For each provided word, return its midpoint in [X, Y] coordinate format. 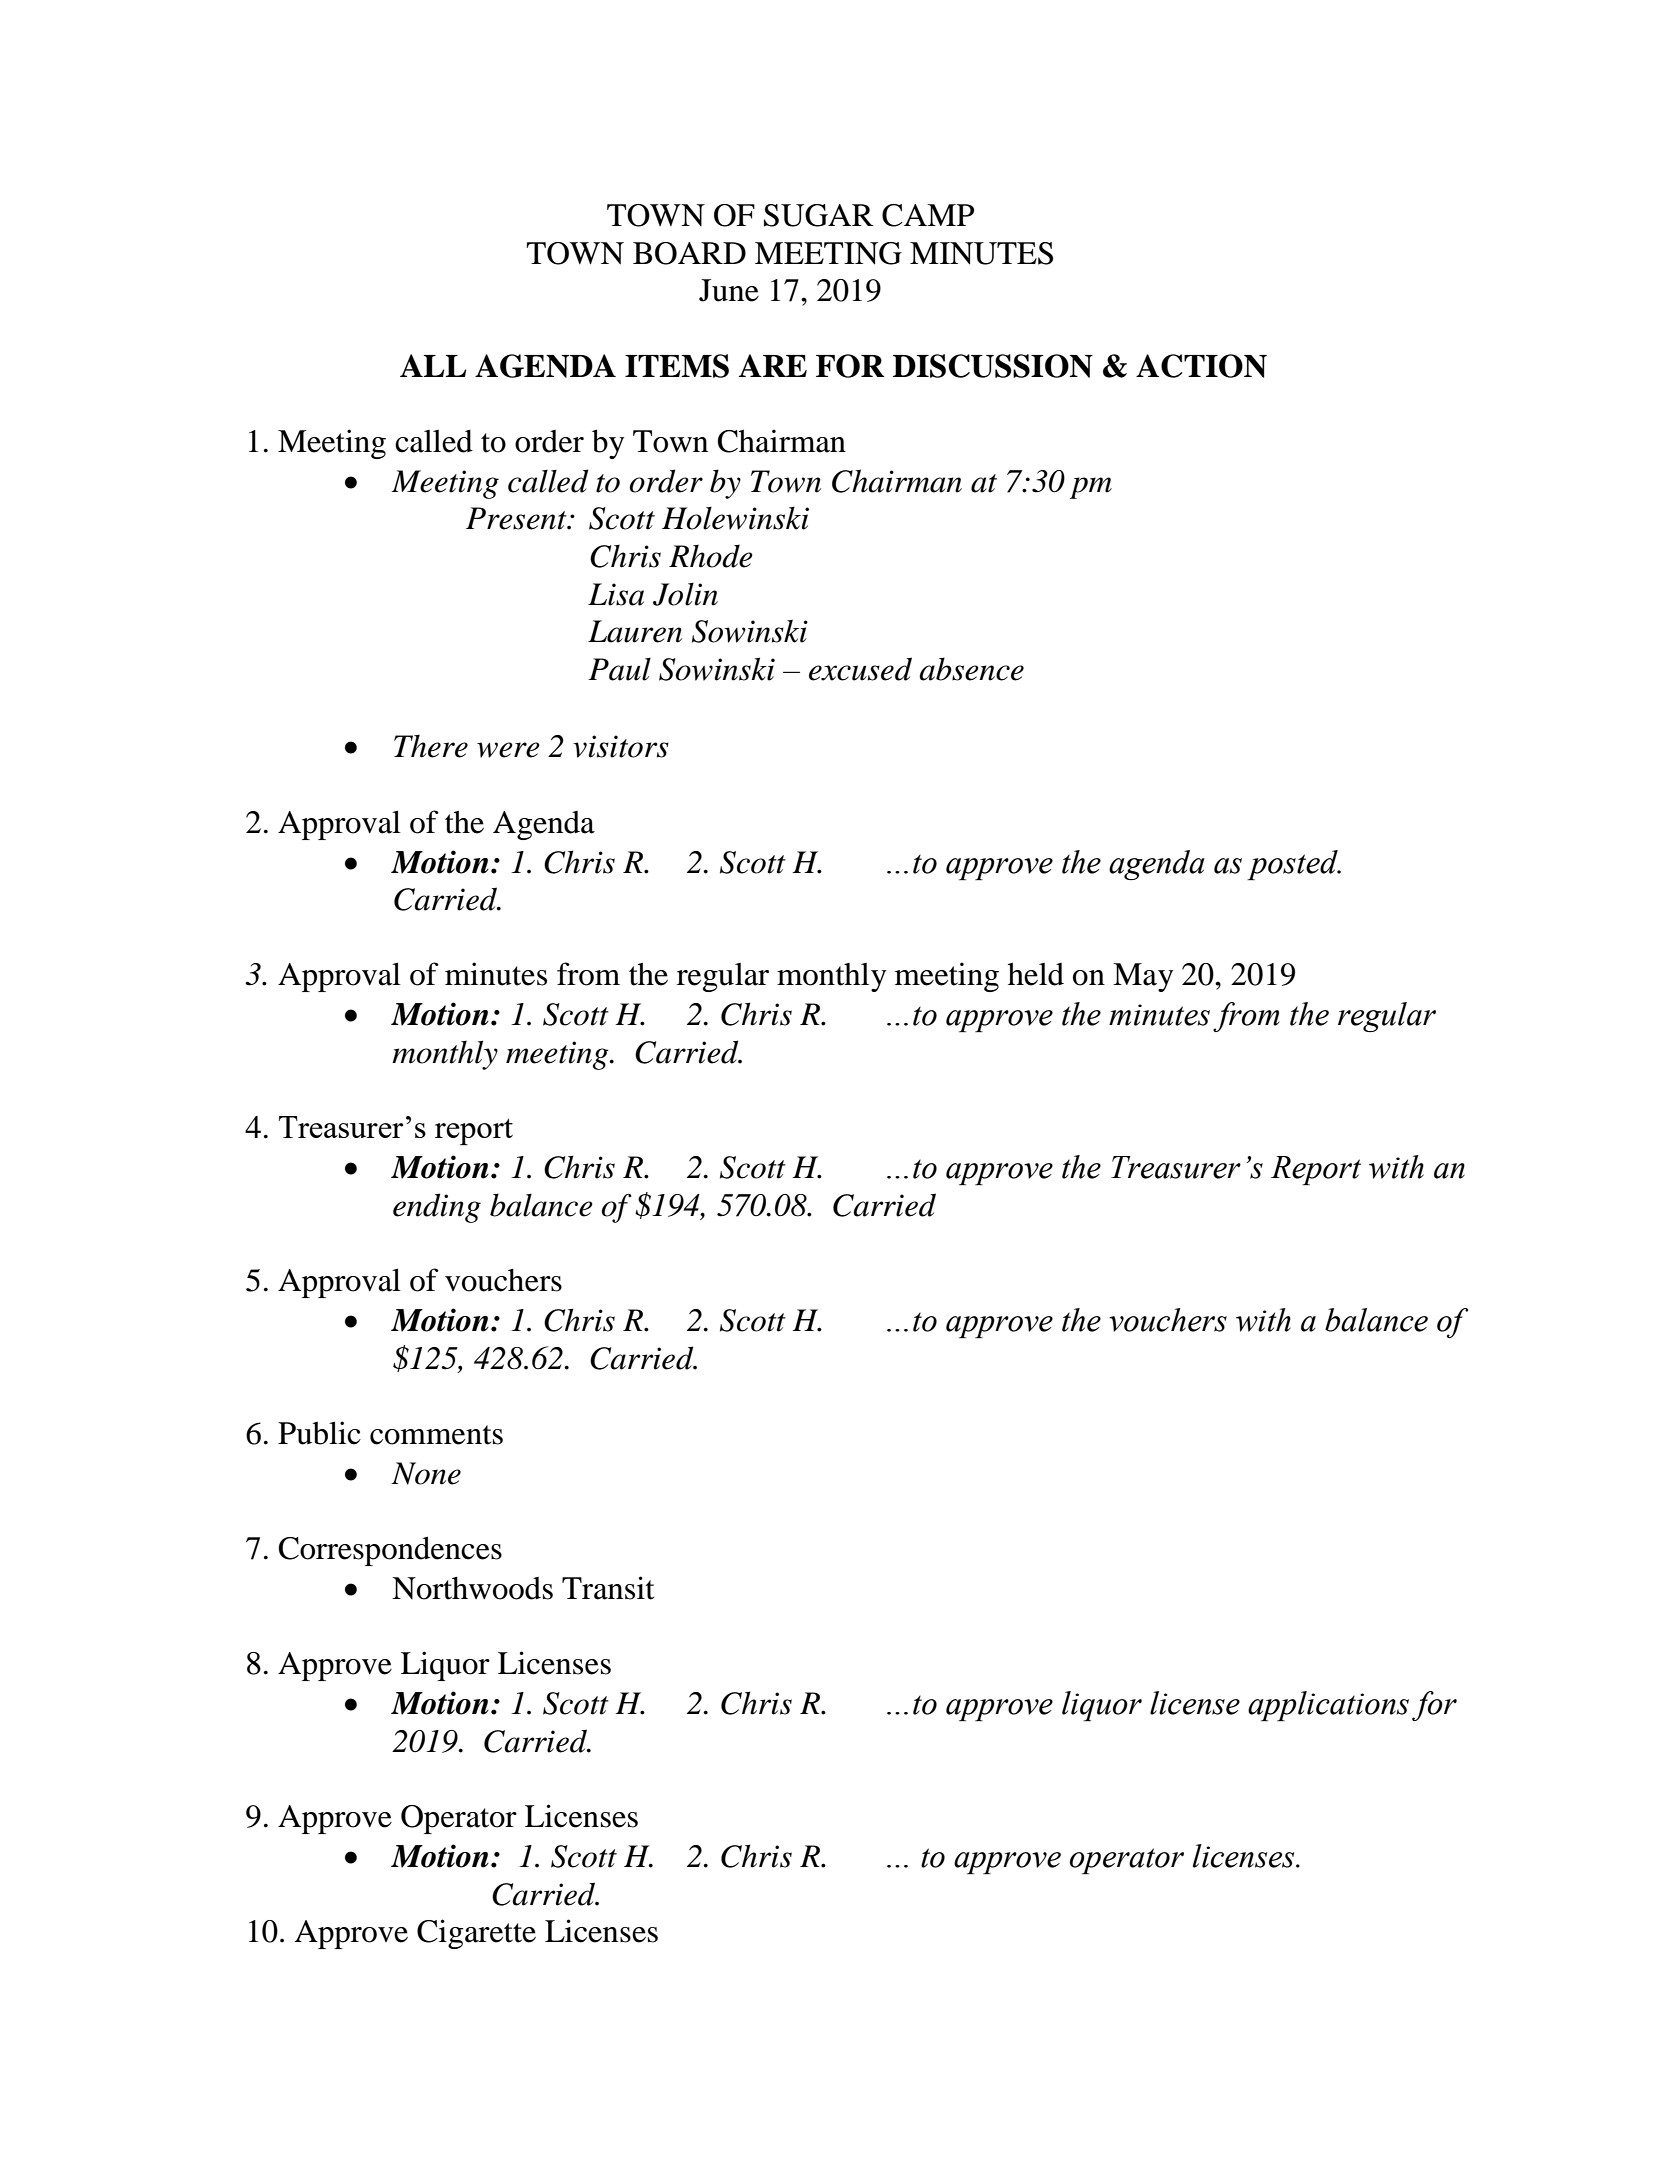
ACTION [1201, 366]
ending [437, 1208]
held [1036, 974]
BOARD [689, 253]
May [1143, 977]
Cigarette [476, 1934]
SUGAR [819, 215]
